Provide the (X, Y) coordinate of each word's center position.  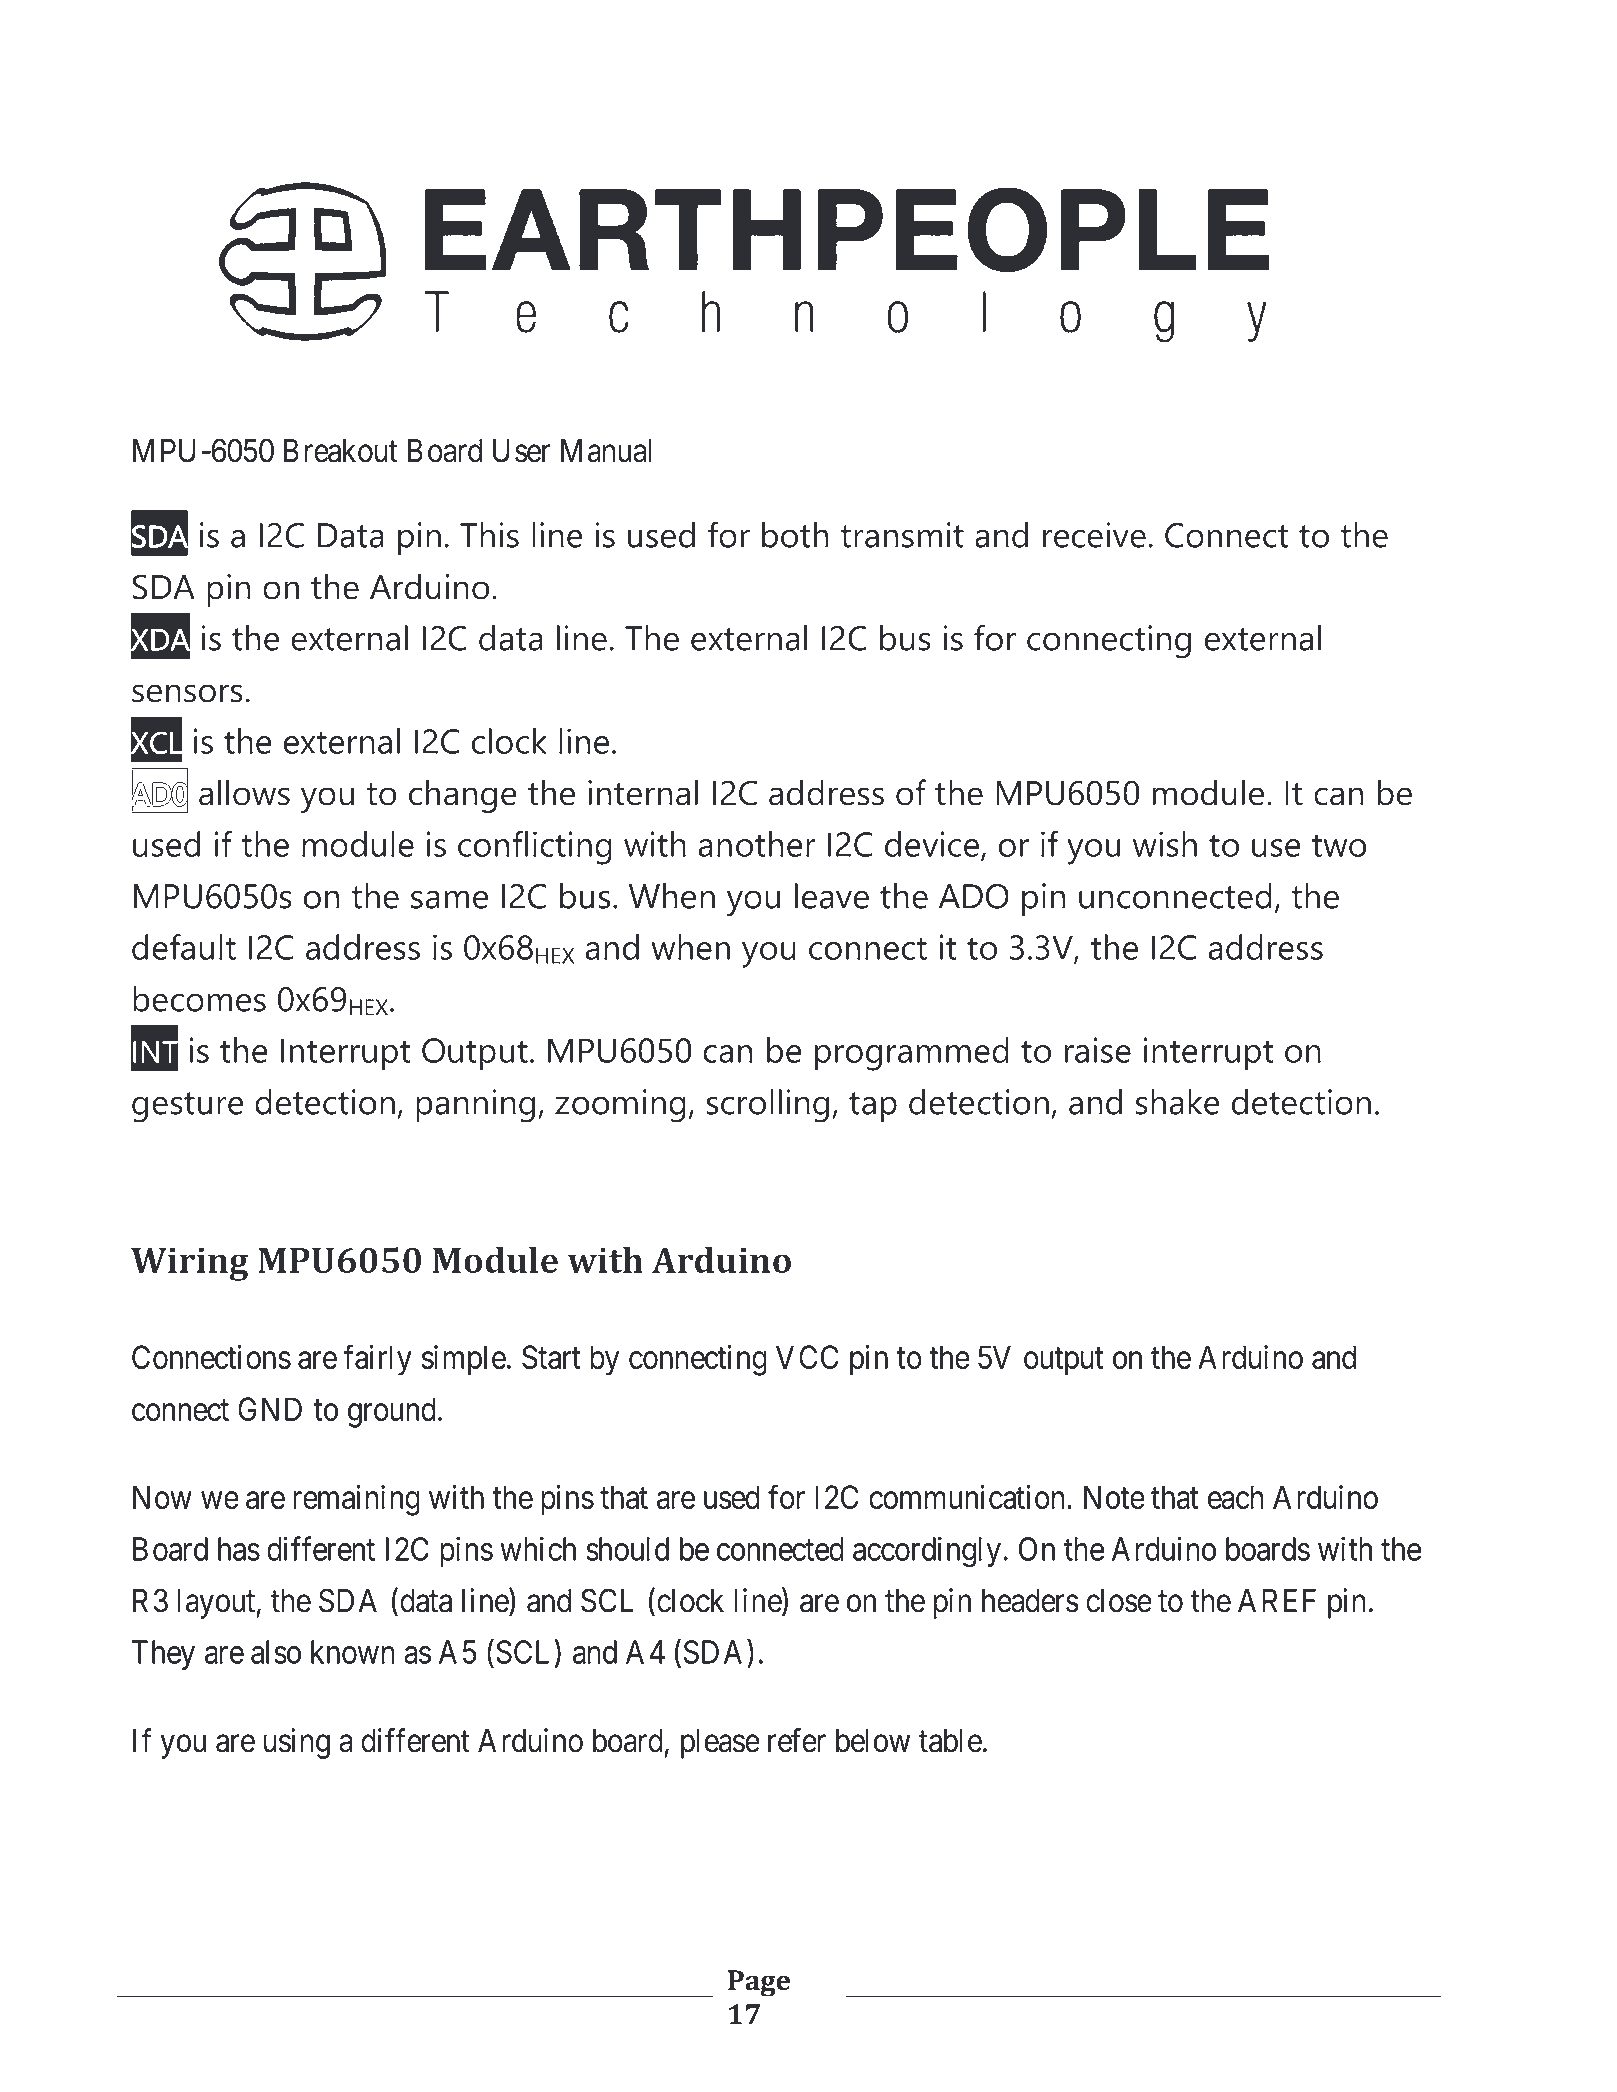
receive (1094, 535)
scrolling (767, 1106)
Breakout (340, 451)
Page (759, 1983)
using (297, 1743)
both (795, 535)
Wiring (189, 1264)
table (950, 1741)
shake (1178, 1102)
